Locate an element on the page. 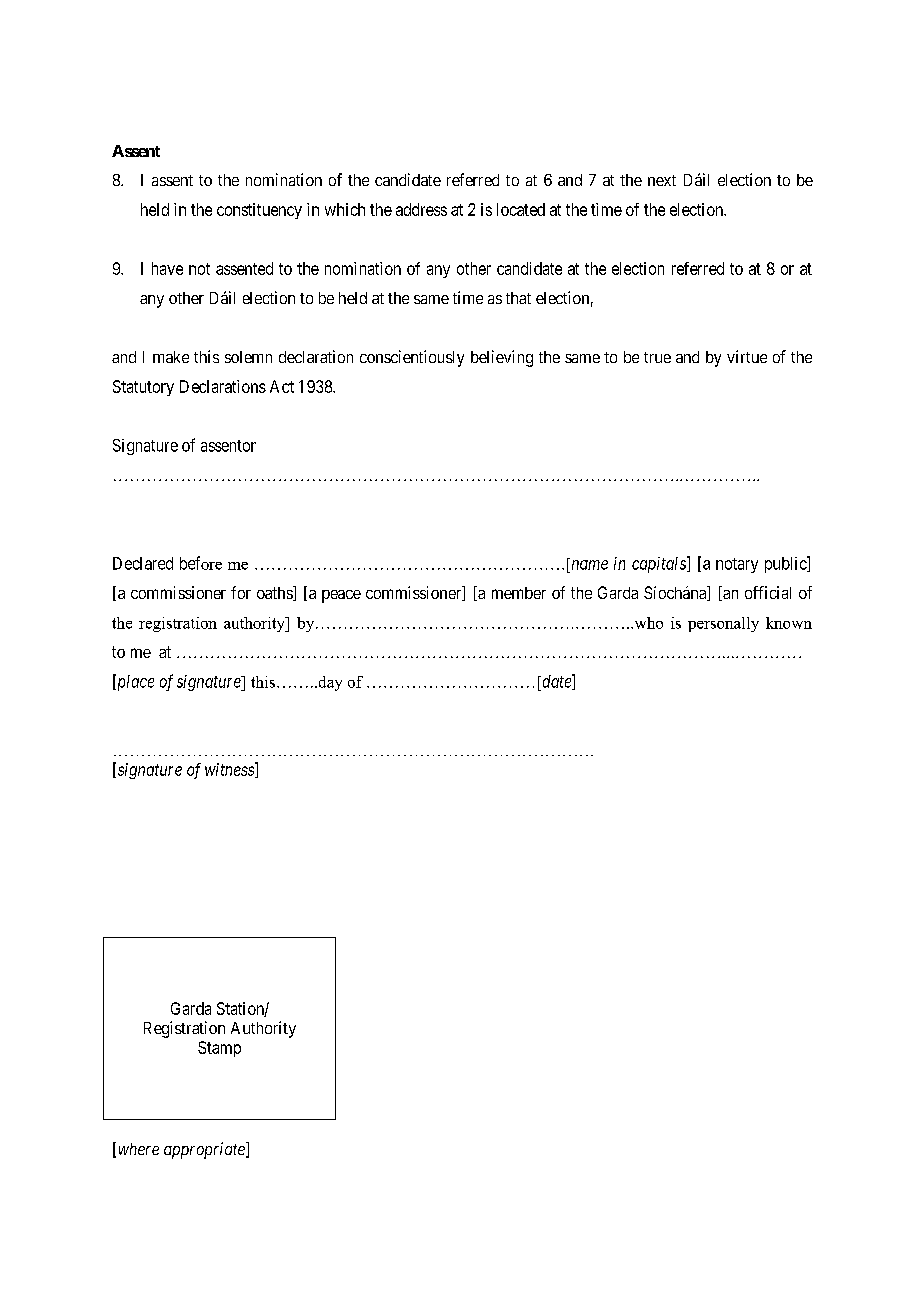  personally is located at coordinates (723, 624).
